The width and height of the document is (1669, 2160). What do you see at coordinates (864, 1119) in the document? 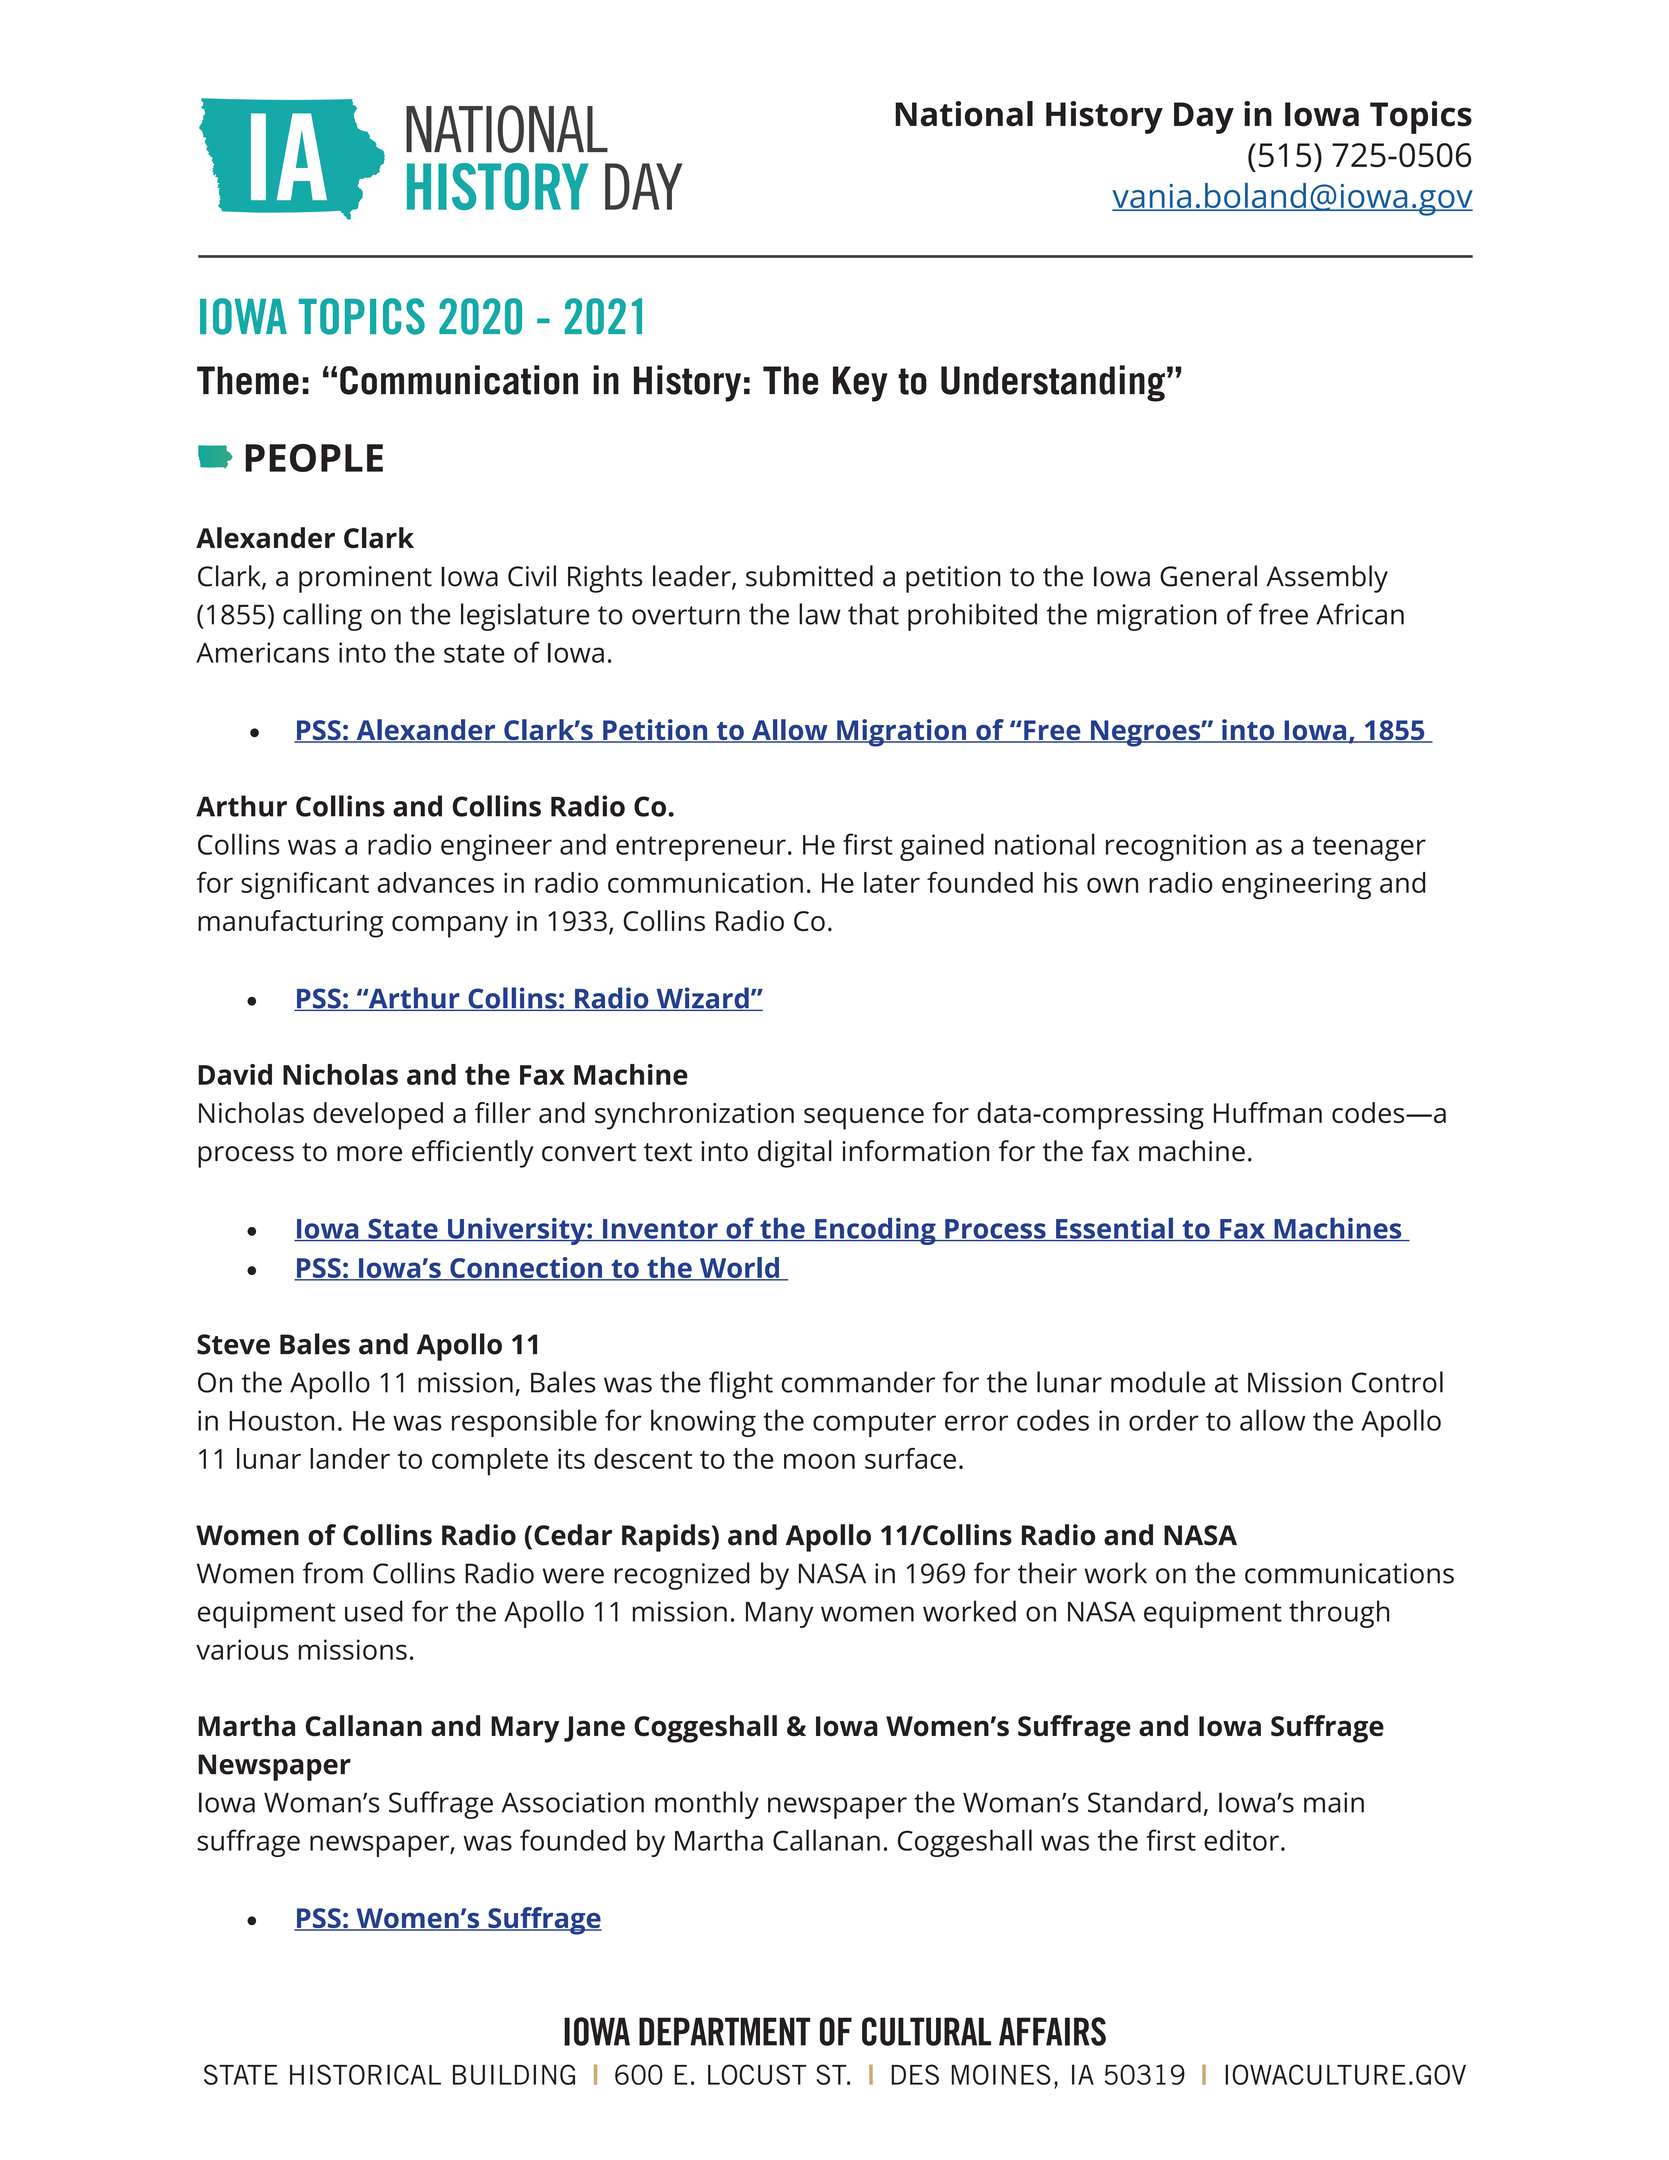
I see `sequence` at bounding box center [864, 1119].
